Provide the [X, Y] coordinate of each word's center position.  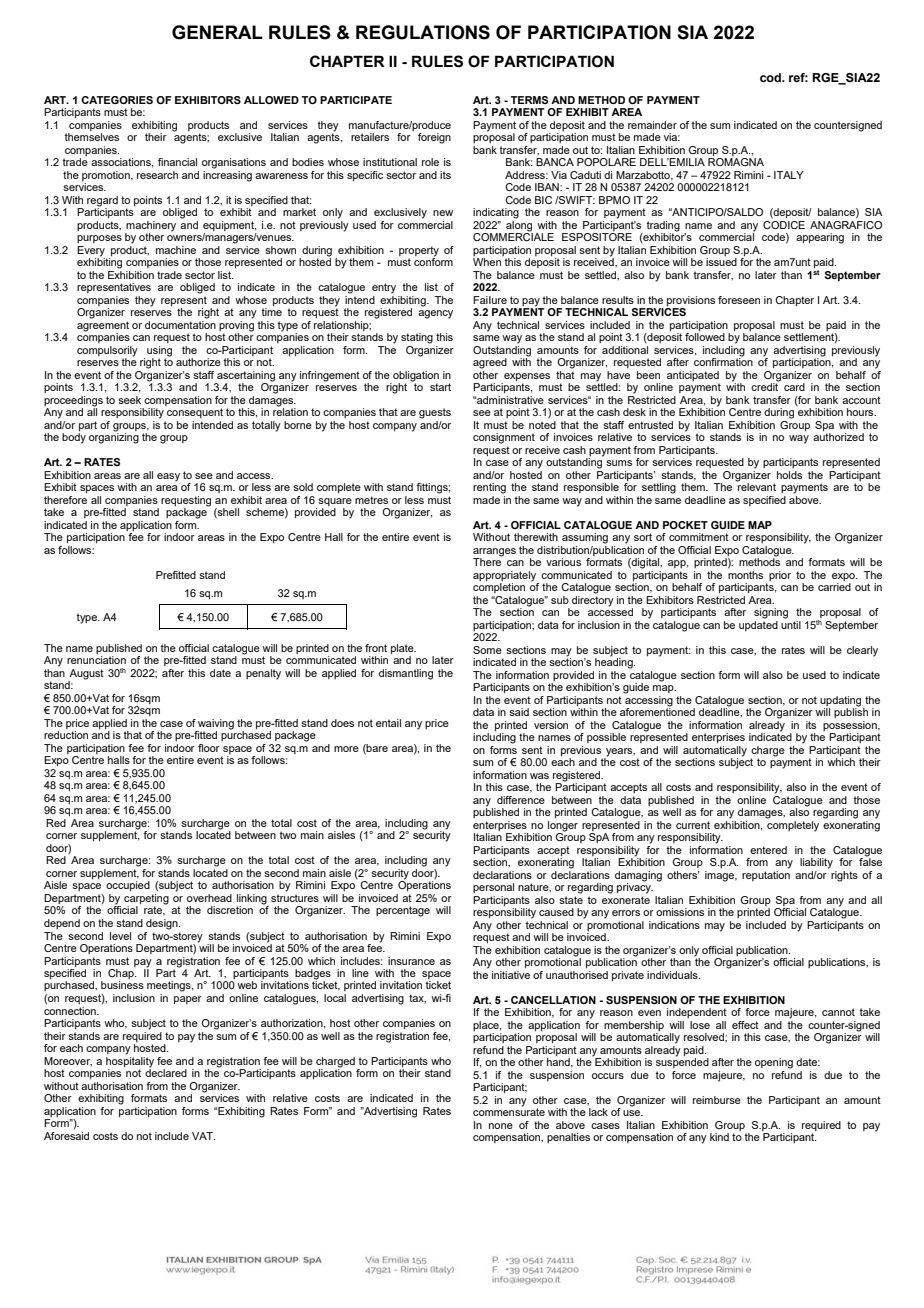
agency [435, 314]
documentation [180, 323]
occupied [128, 886]
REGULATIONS [423, 32]
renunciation [96, 660]
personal [493, 888]
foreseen [739, 300]
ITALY [789, 175]
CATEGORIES [117, 100]
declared [166, 1072]
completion [499, 588]
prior [780, 576]
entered [768, 850]
